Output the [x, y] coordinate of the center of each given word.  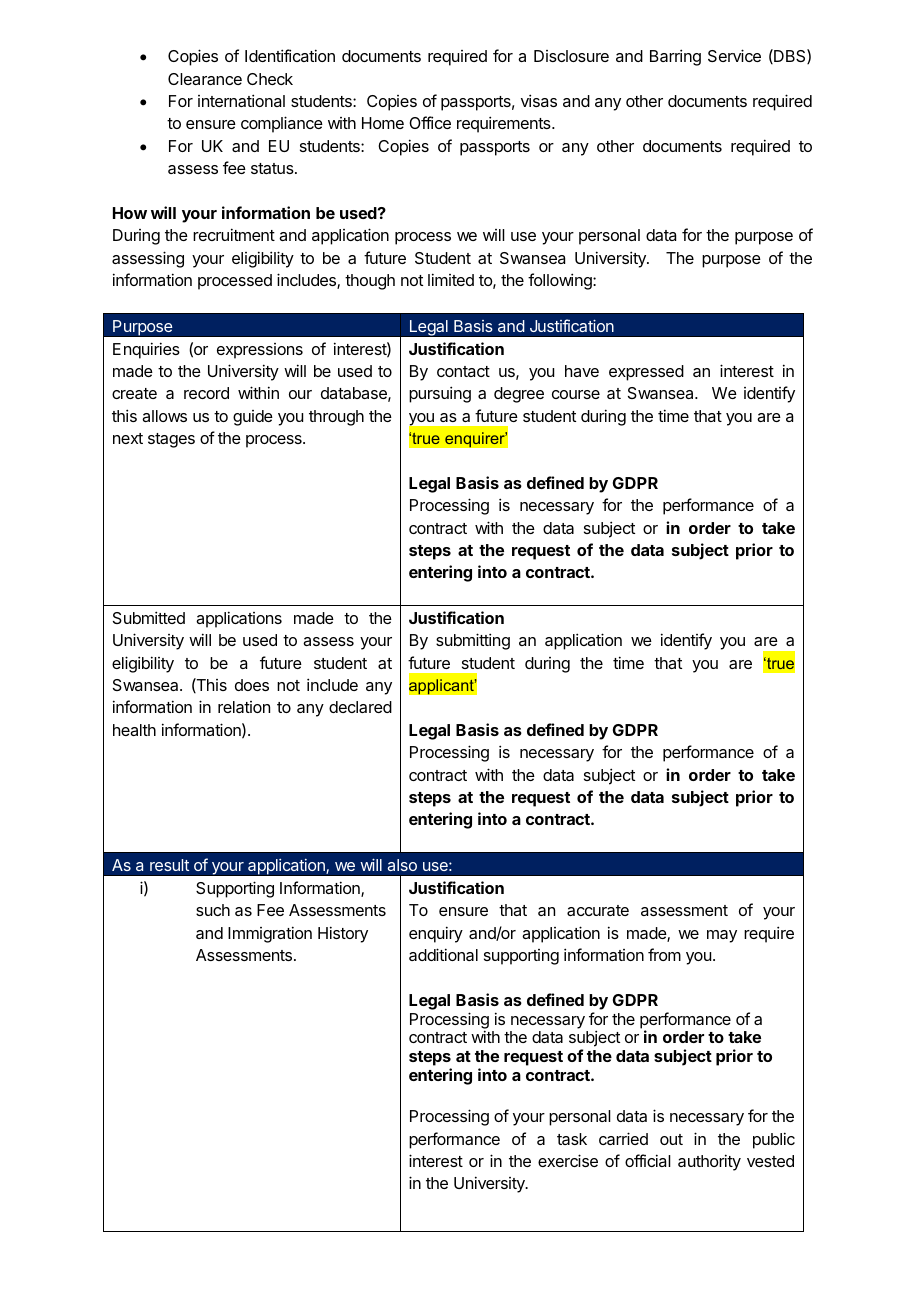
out [671, 1139]
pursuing [440, 394]
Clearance [205, 79]
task [572, 1139]
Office [430, 122]
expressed [646, 373]
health [134, 730]
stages [171, 440]
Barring [675, 57]
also [402, 865]
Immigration [270, 934]
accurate [598, 910]
